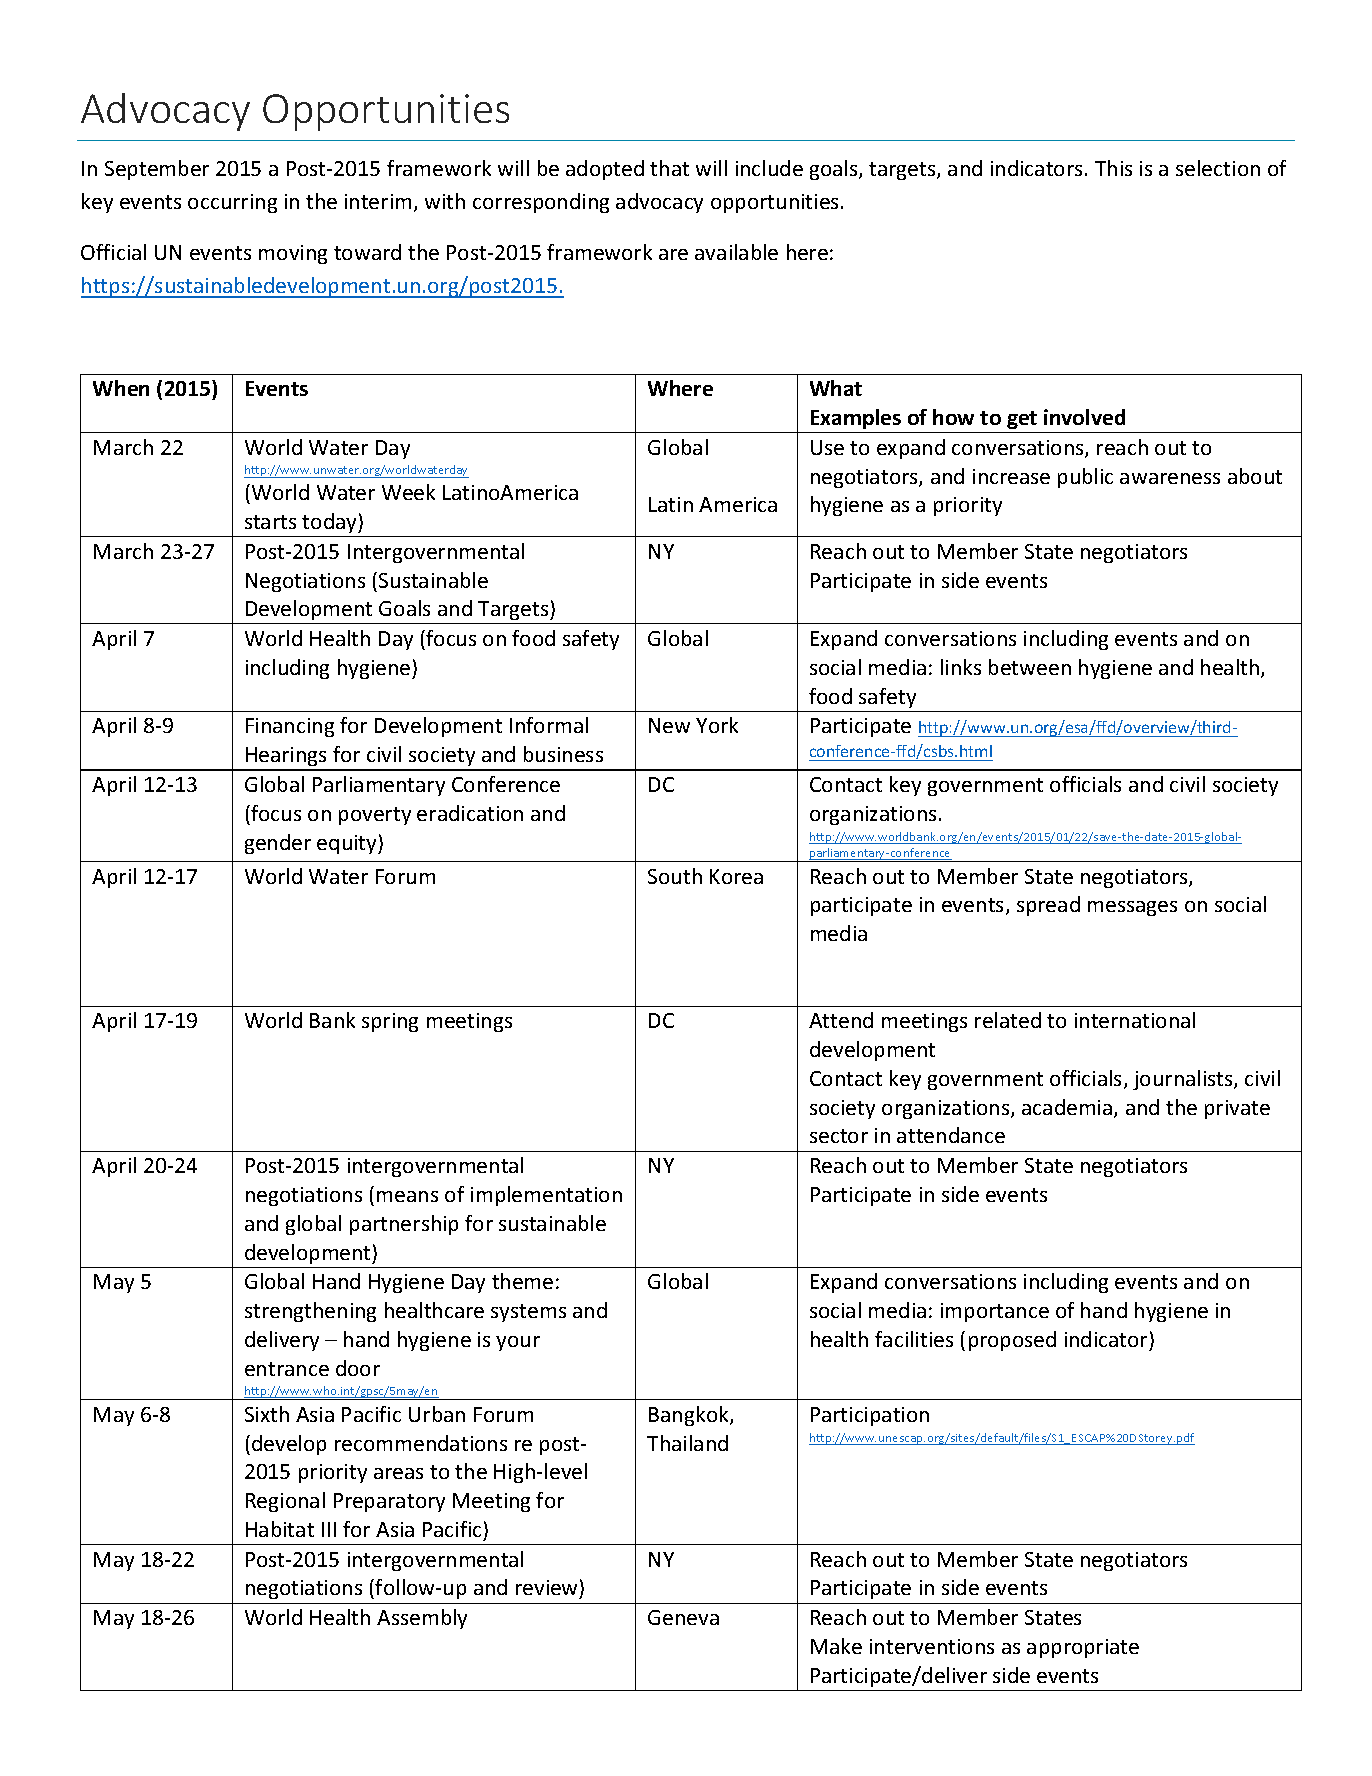 Image resolution: width=1372 pixels, height=1776 pixels. Describe the element at coordinates (1132, 908) in the page. I see `messages` at that location.
